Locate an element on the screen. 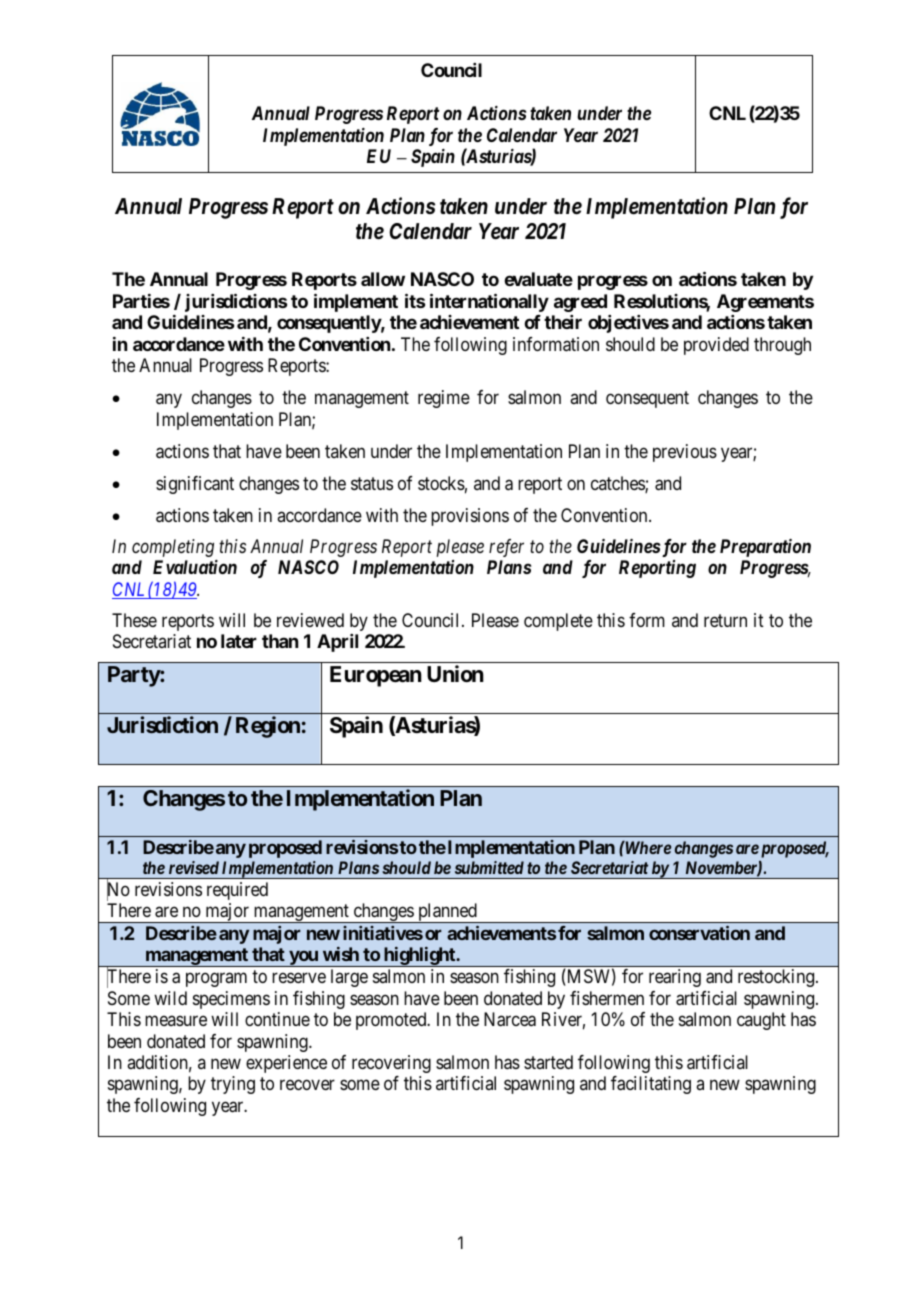 Image resolution: width=924 pixels, height=1308 pixels. Preparation is located at coordinates (765, 548).
